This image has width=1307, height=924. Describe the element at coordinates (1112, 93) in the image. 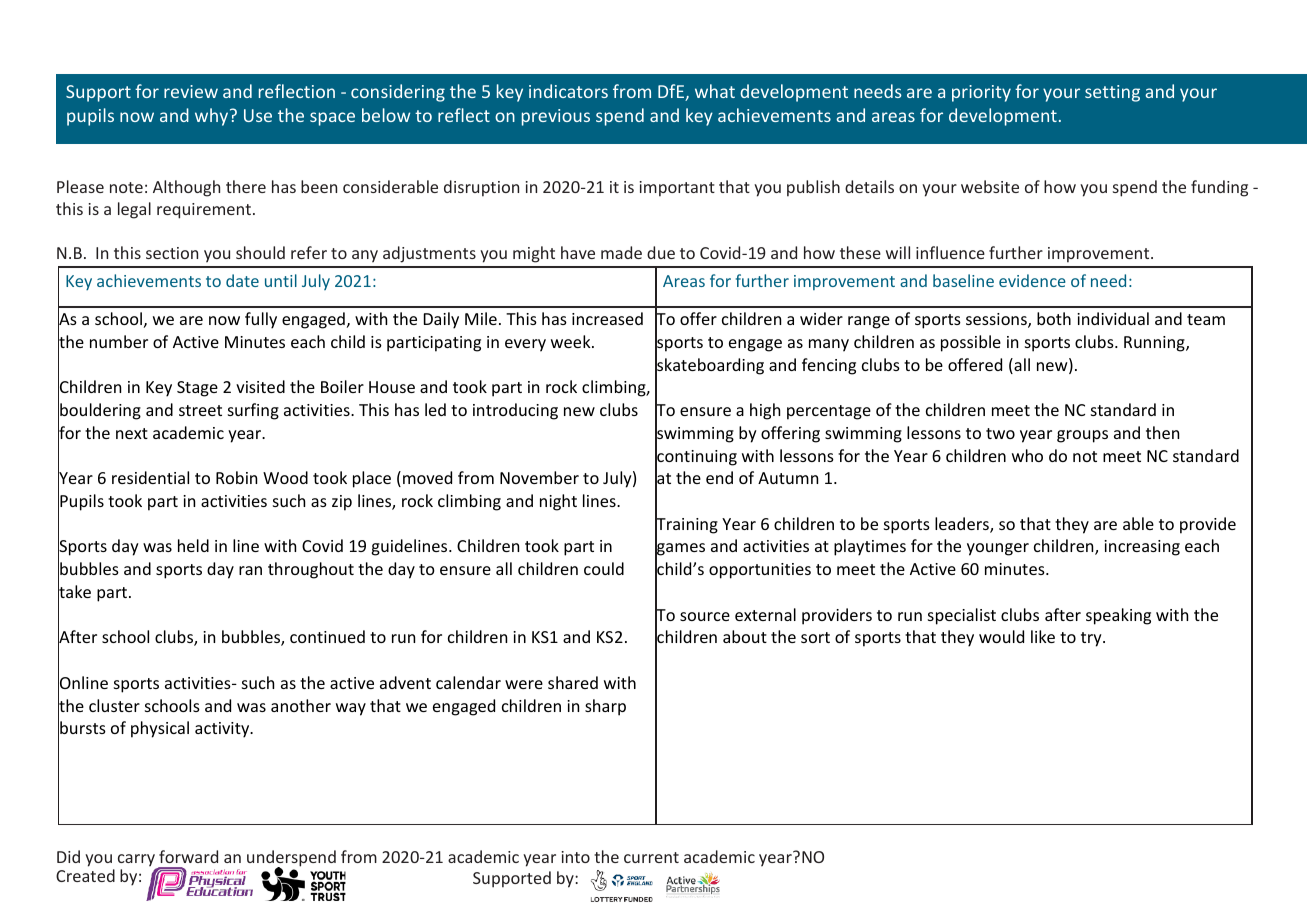

I see `setting` at that location.
